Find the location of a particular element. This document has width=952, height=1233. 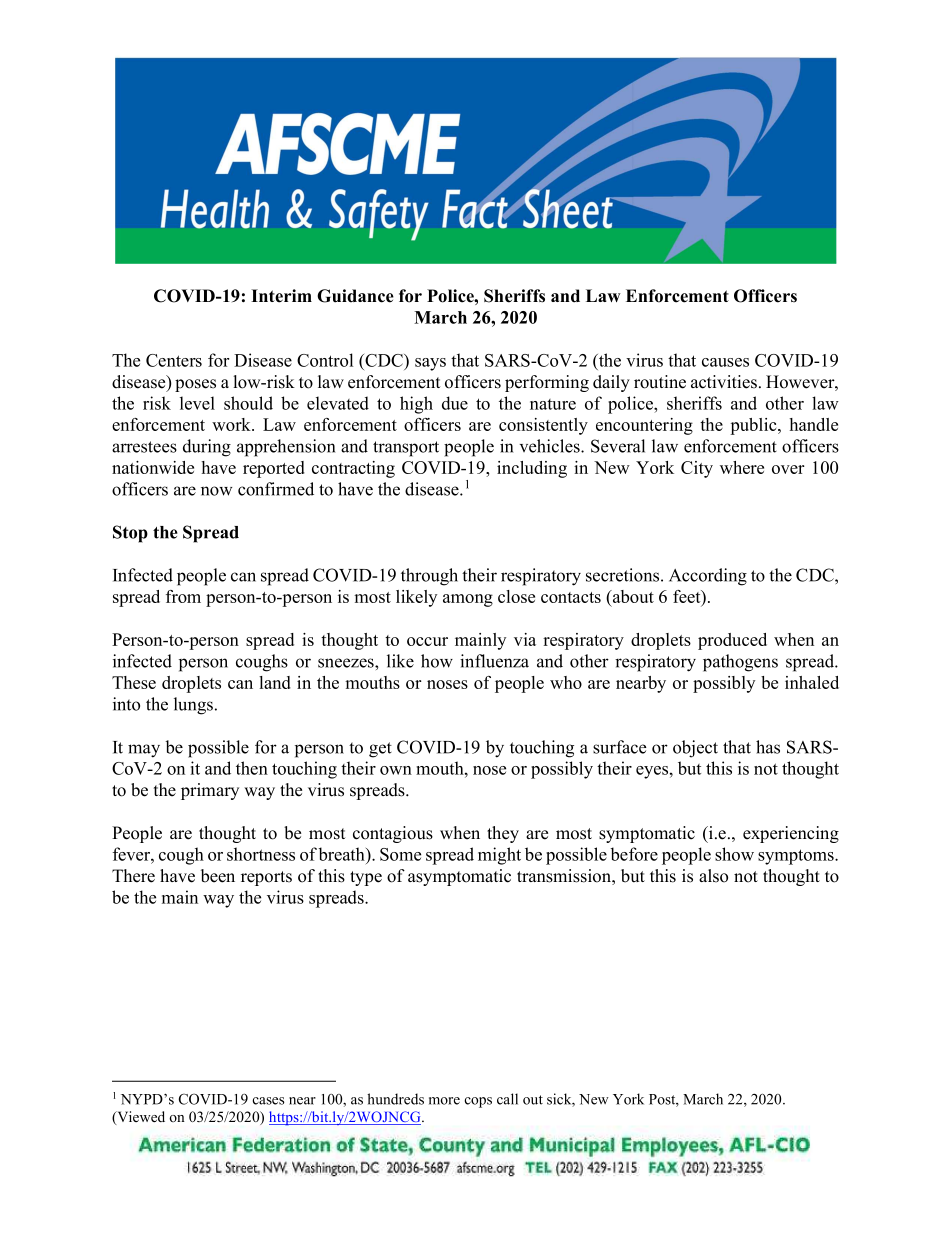

cases is located at coordinates (268, 1101).
